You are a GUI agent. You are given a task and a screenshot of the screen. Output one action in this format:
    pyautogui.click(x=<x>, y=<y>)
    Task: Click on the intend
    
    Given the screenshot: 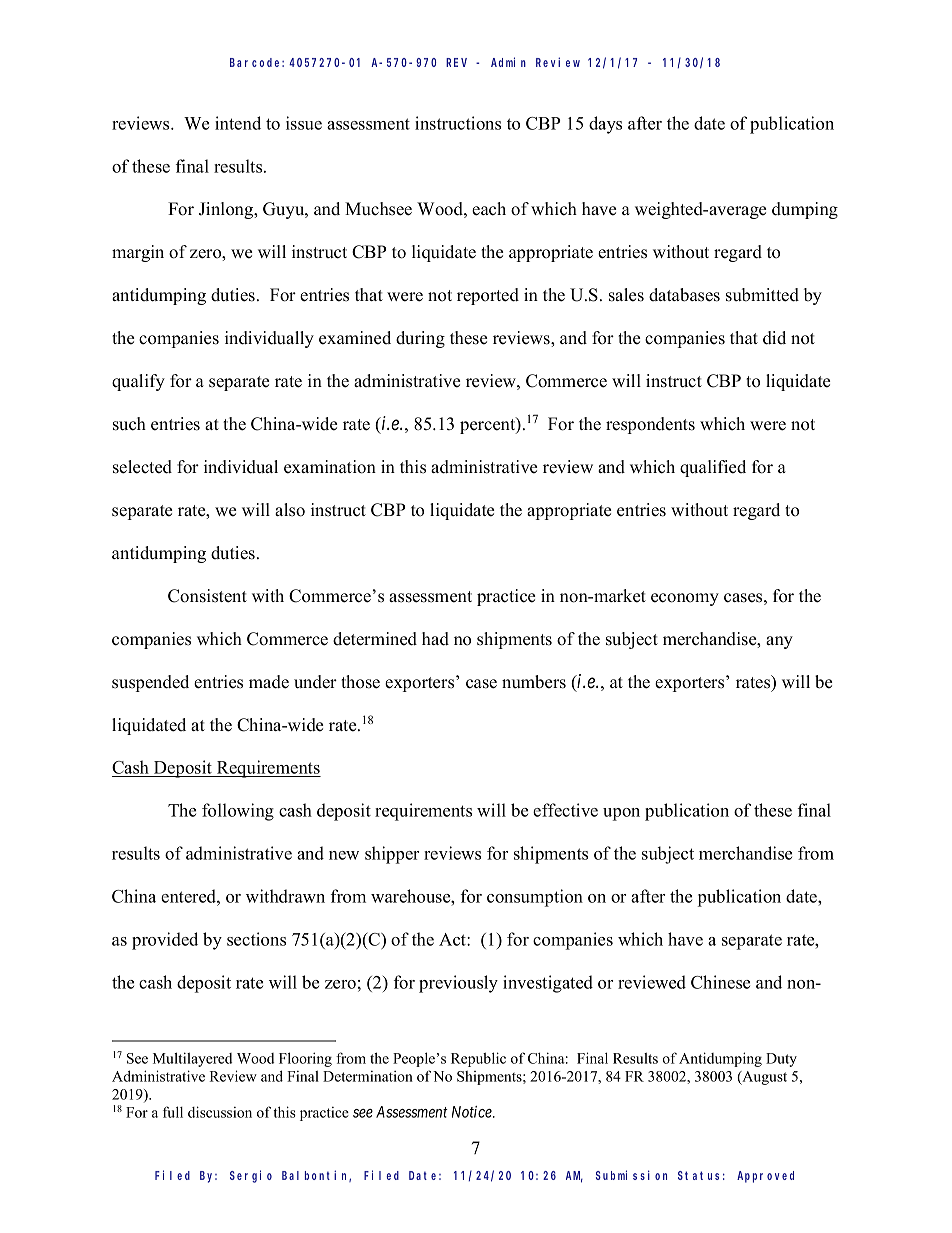 What is the action you would take?
    pyautogui.click(x=238, y=123)
